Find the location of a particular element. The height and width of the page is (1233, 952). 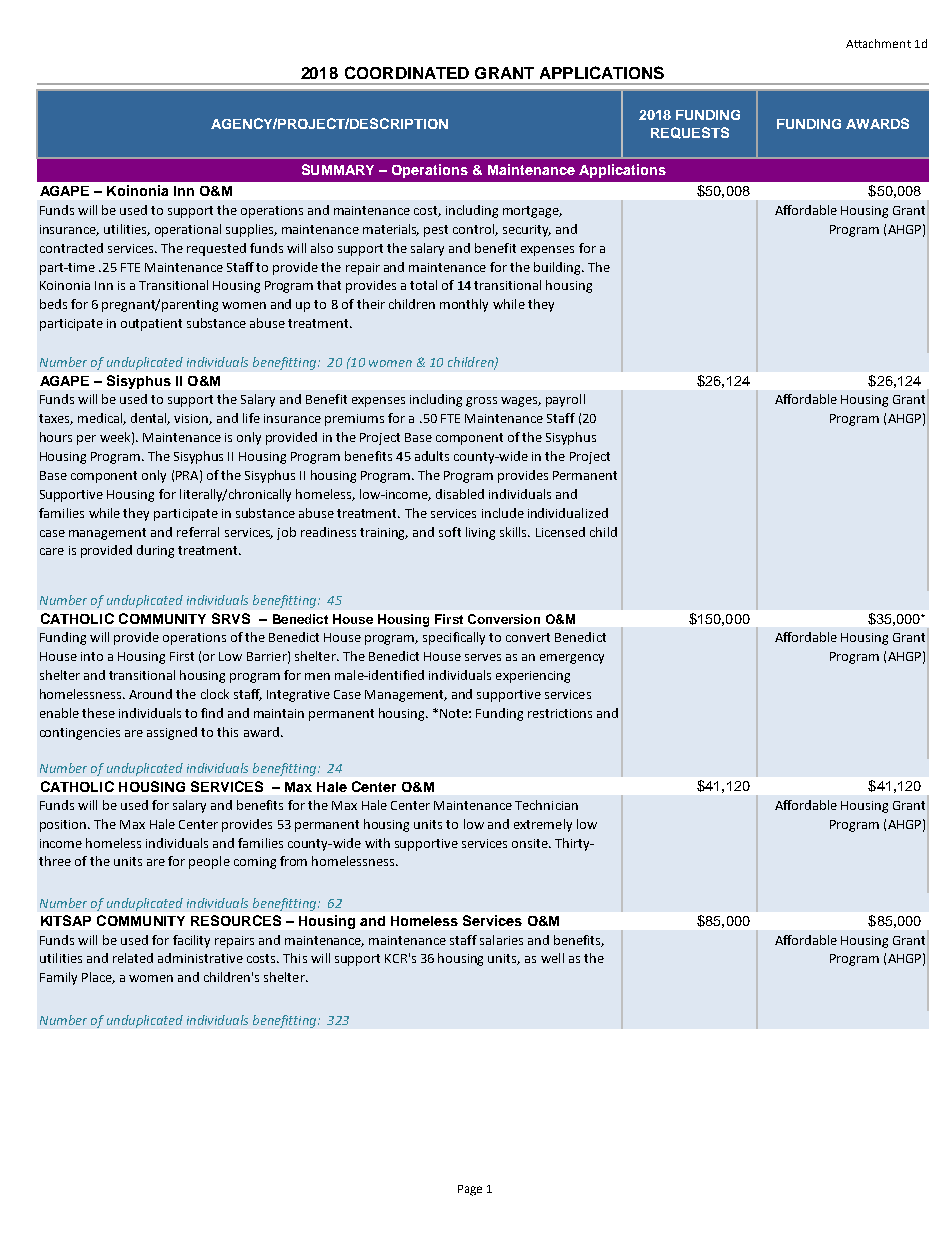

payroll is located at coordinates (565, 400).
